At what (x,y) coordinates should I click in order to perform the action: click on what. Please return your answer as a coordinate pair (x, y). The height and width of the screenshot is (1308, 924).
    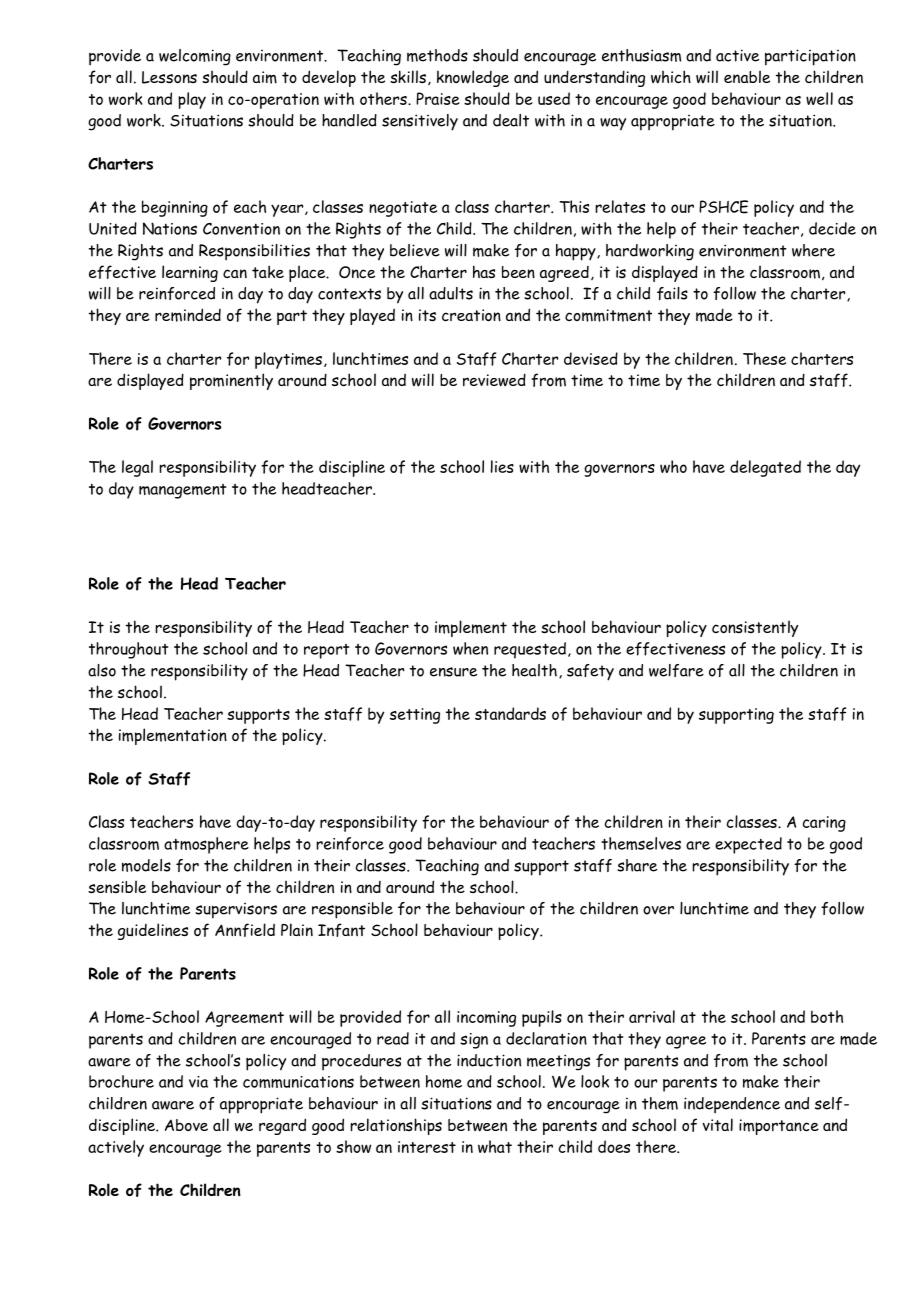
    Looking at the image, I should click on (495, 1146).
